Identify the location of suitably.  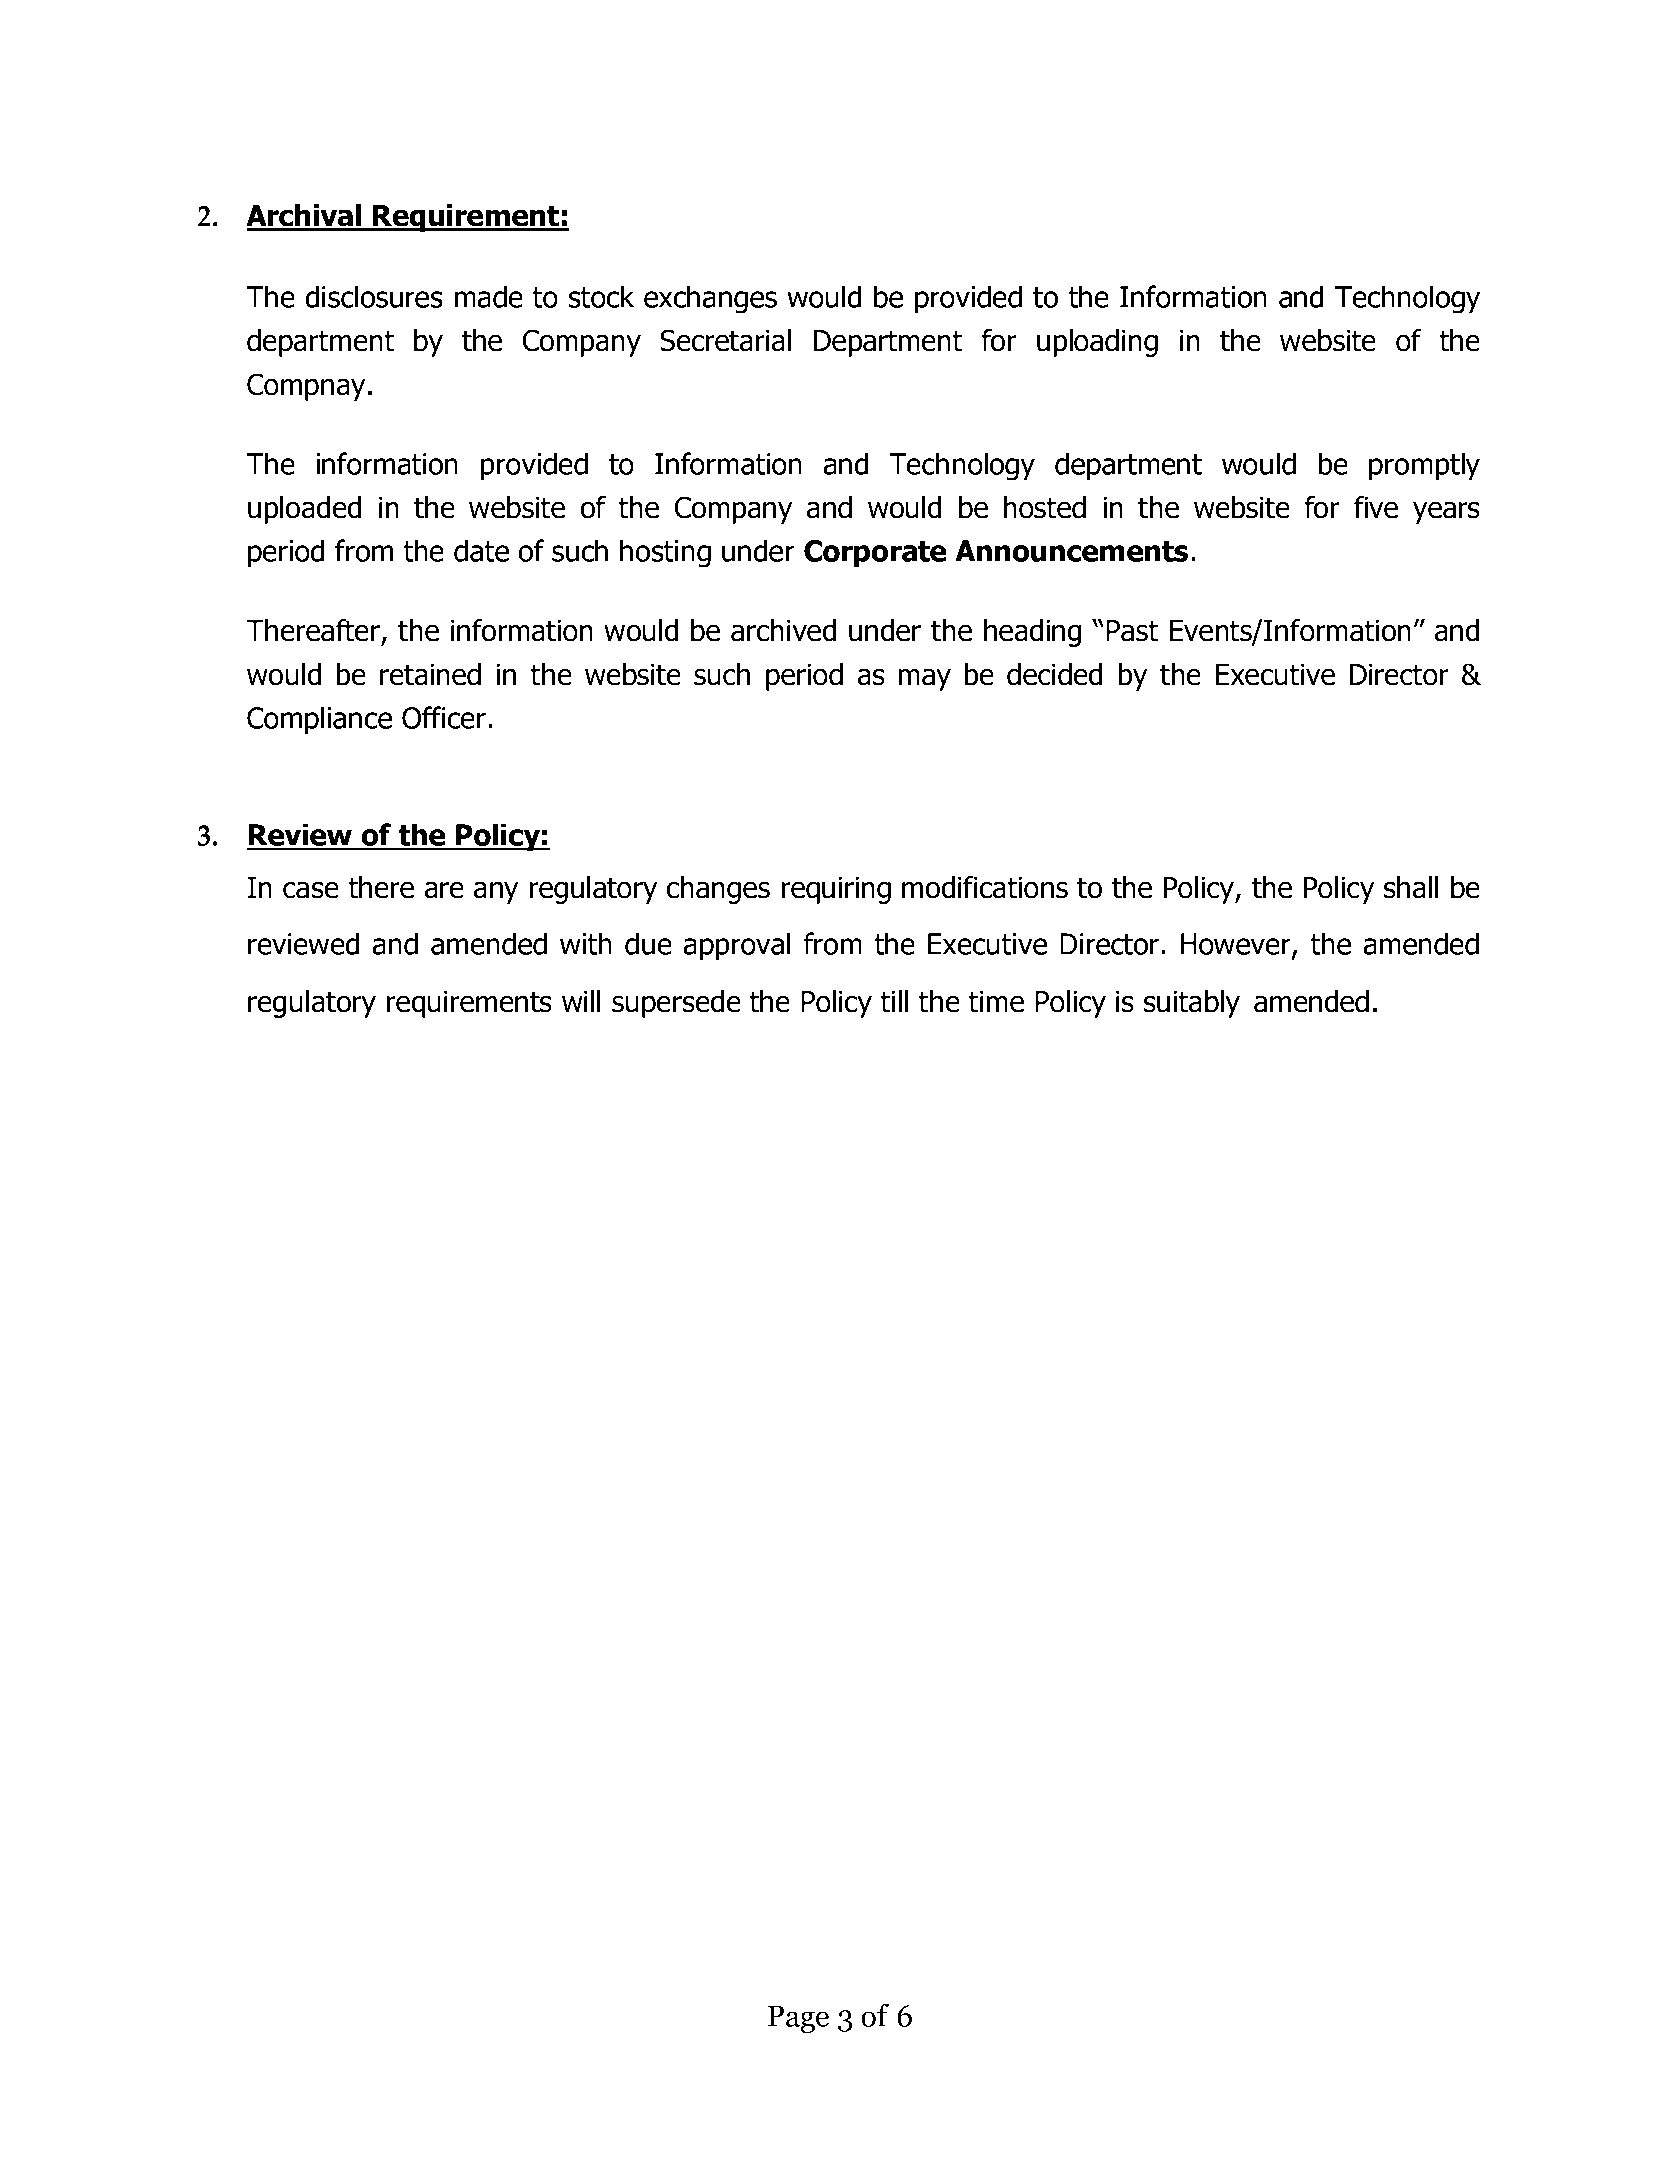
(1192, 1004).
